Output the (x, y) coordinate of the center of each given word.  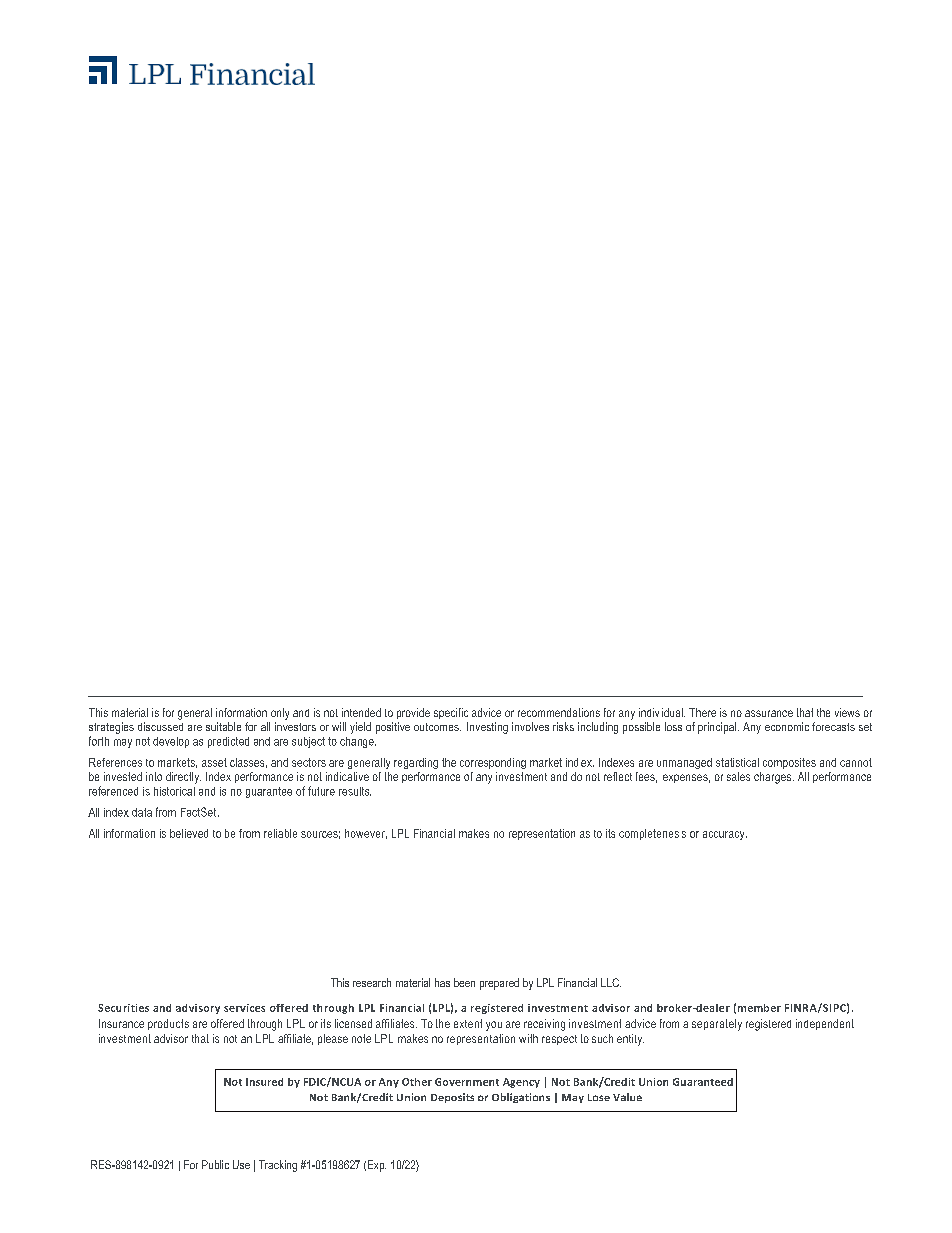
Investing (487, 728)
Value (627, 1097)
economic (787, 726)
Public (215, 1164)
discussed (160, 726)
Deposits (452, 1098)
